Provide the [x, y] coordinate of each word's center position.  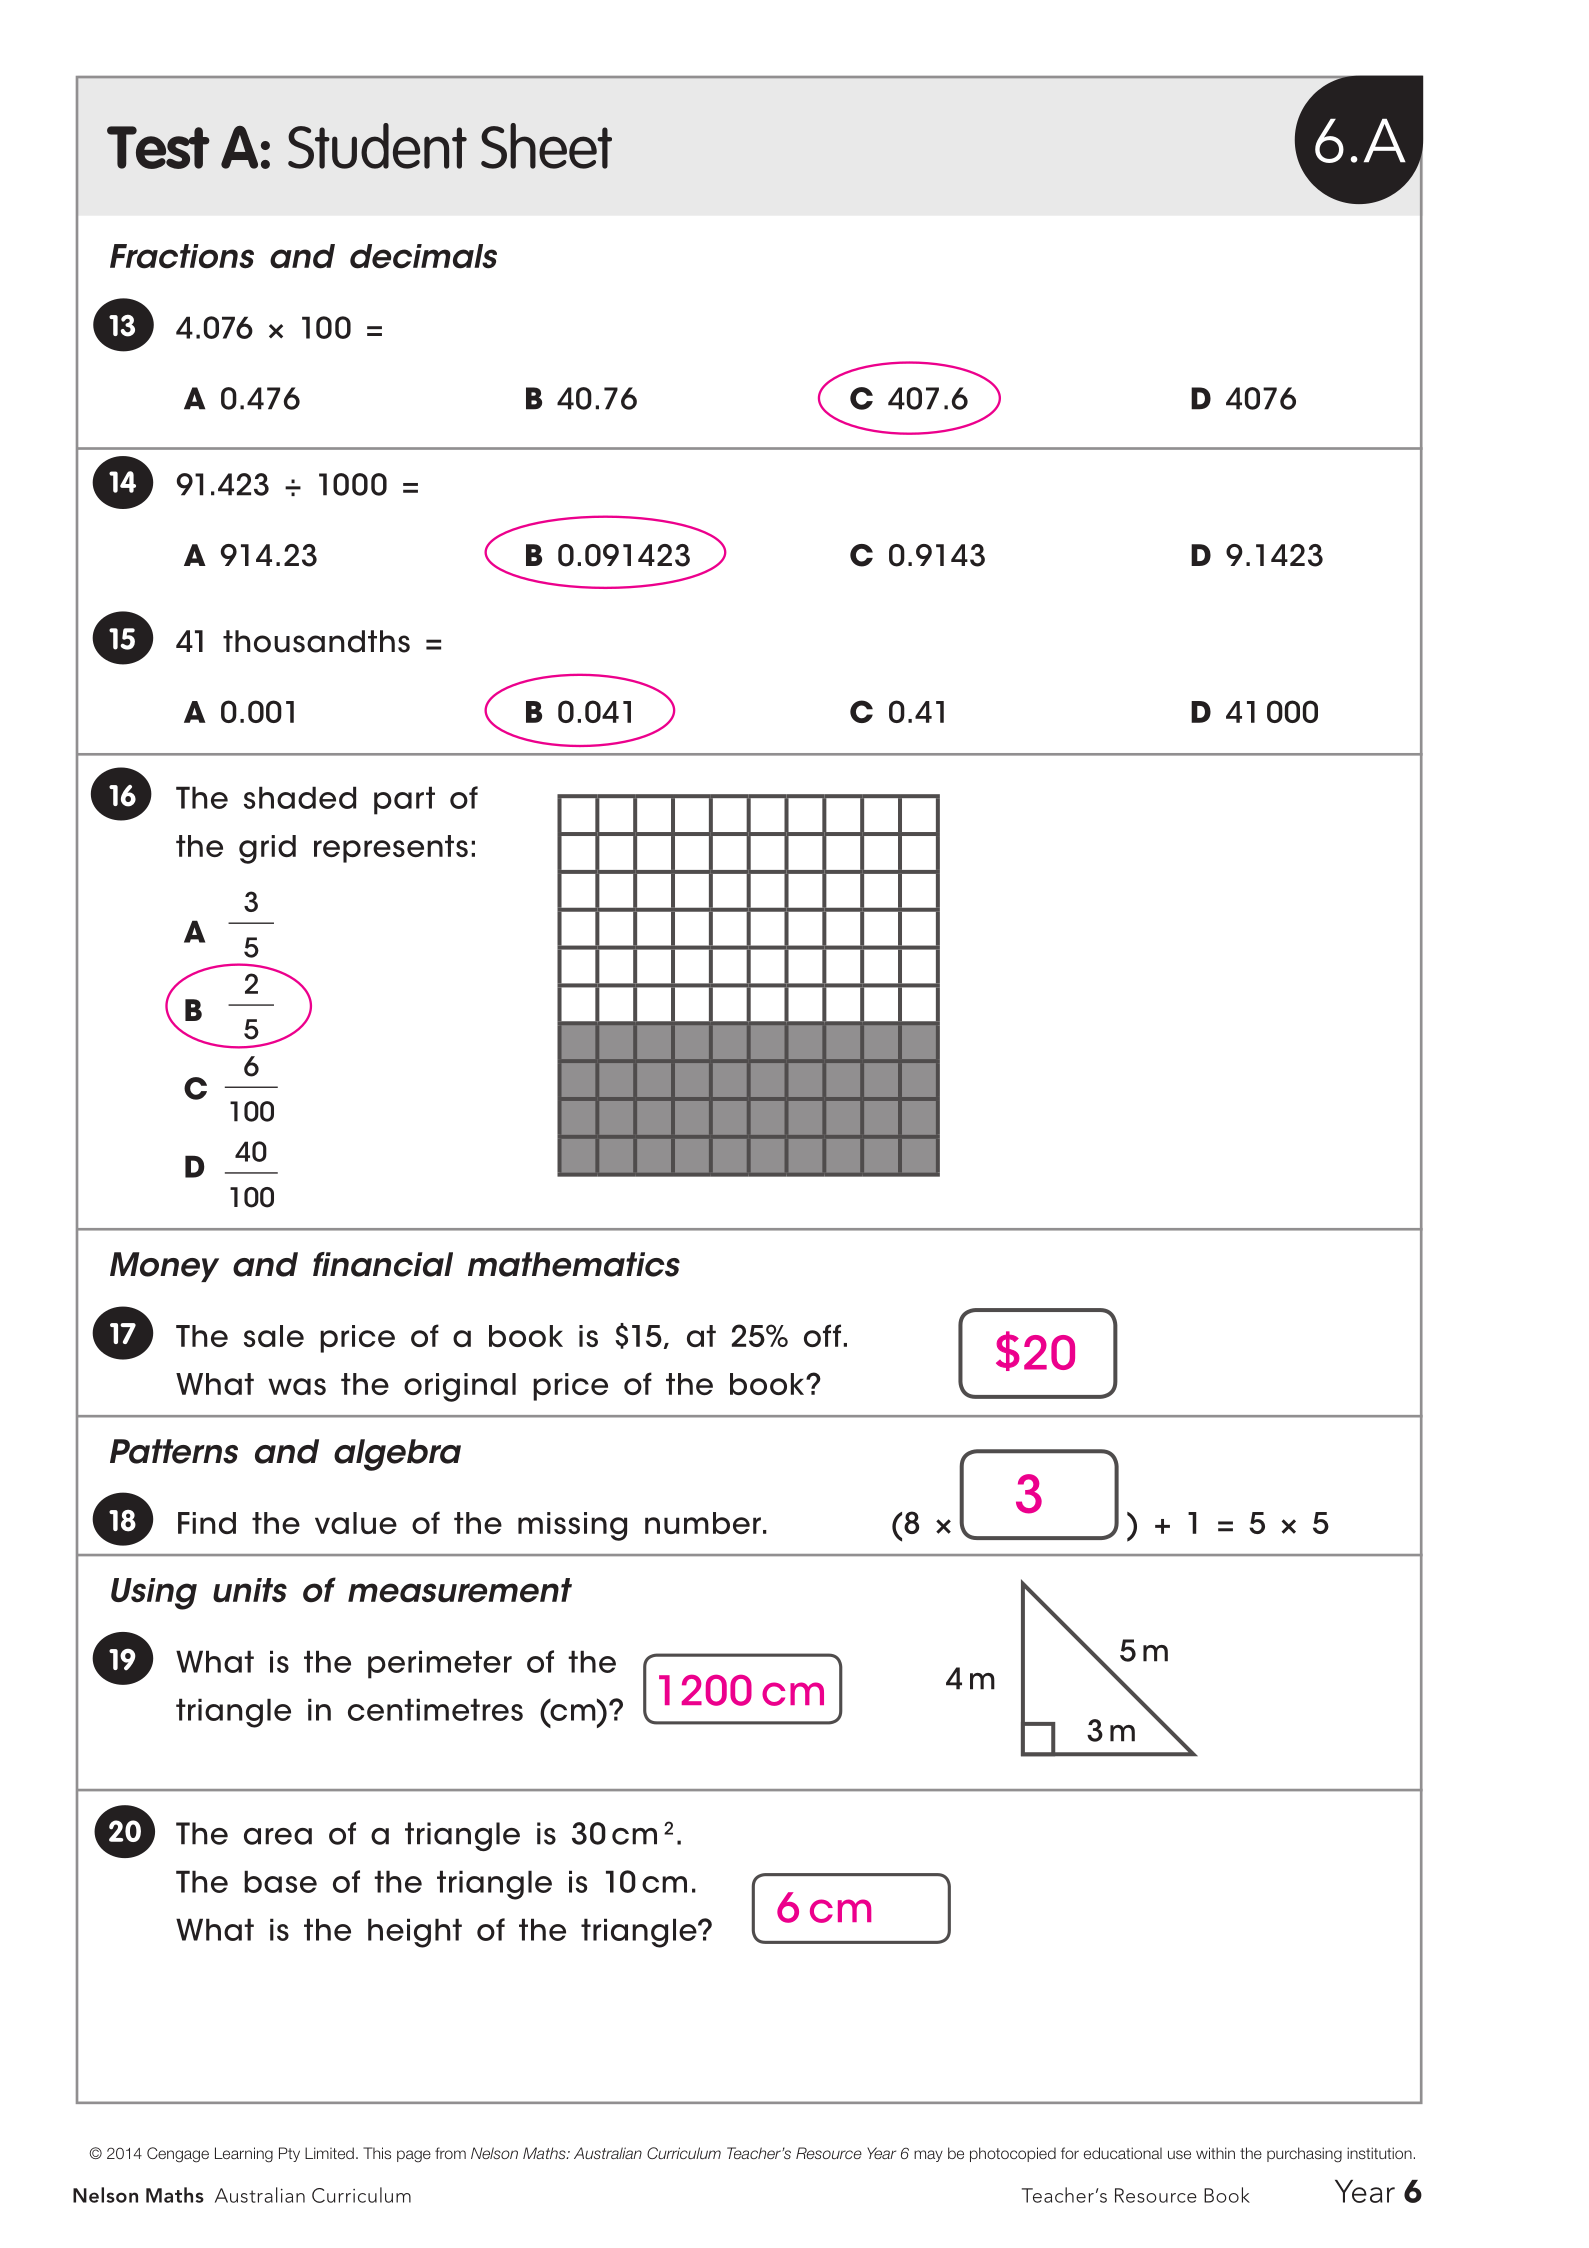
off [822, 1335]
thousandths [316, 641]
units [250, 1590]
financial [383, 1264]
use [1179, 2154]
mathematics [574, 1264]
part [404, 800]
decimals [423, 256]
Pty [289, 2154]
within [1215, 2153]
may [928, 2156]
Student [377, 146]
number [703, 1523]
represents [391, 849]
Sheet [546, 146]
